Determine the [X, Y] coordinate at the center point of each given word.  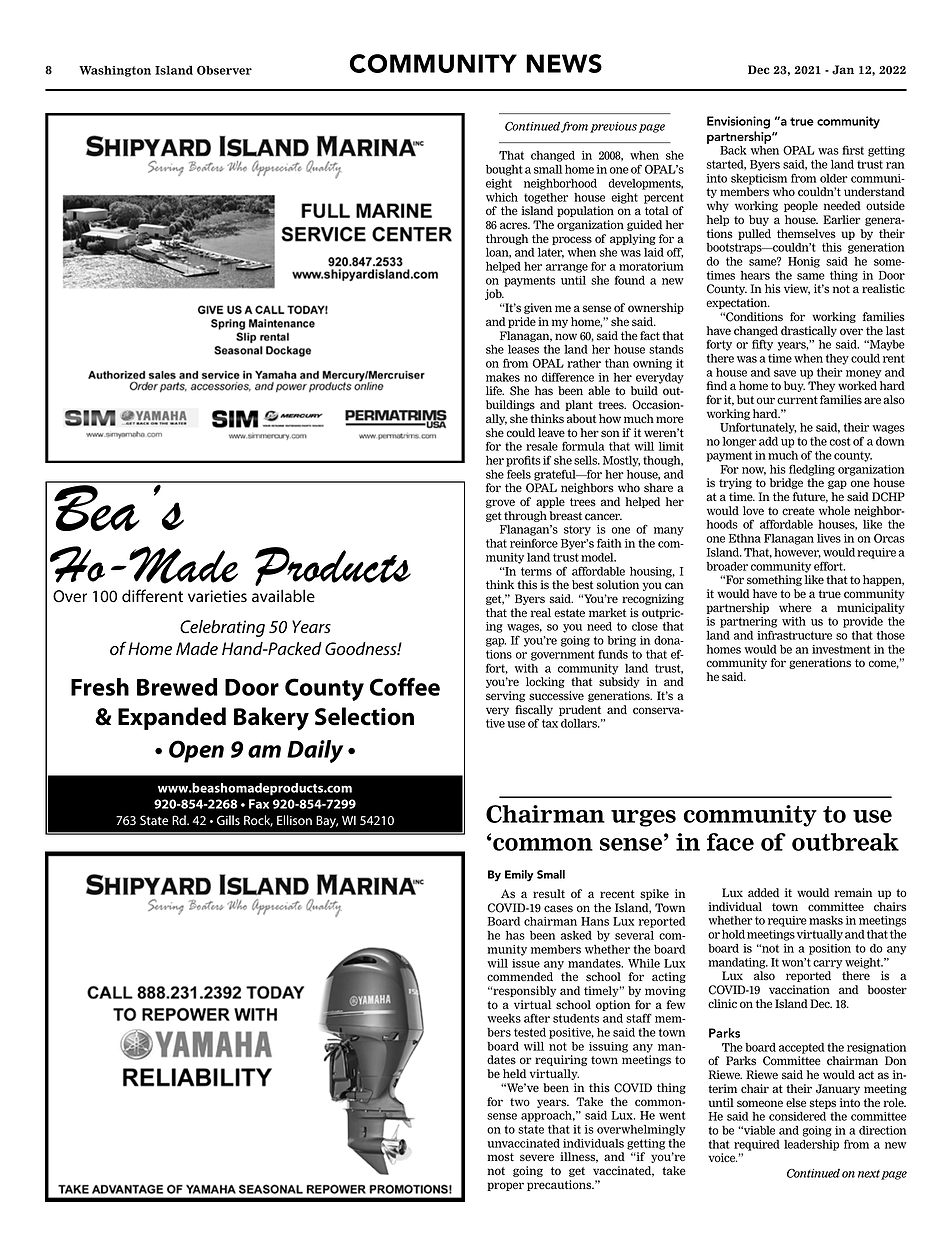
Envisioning [738, 122]
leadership [811, 1145]
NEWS [564, 63]
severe [537, 1158]
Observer [224, 70]
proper [505, 1186]
